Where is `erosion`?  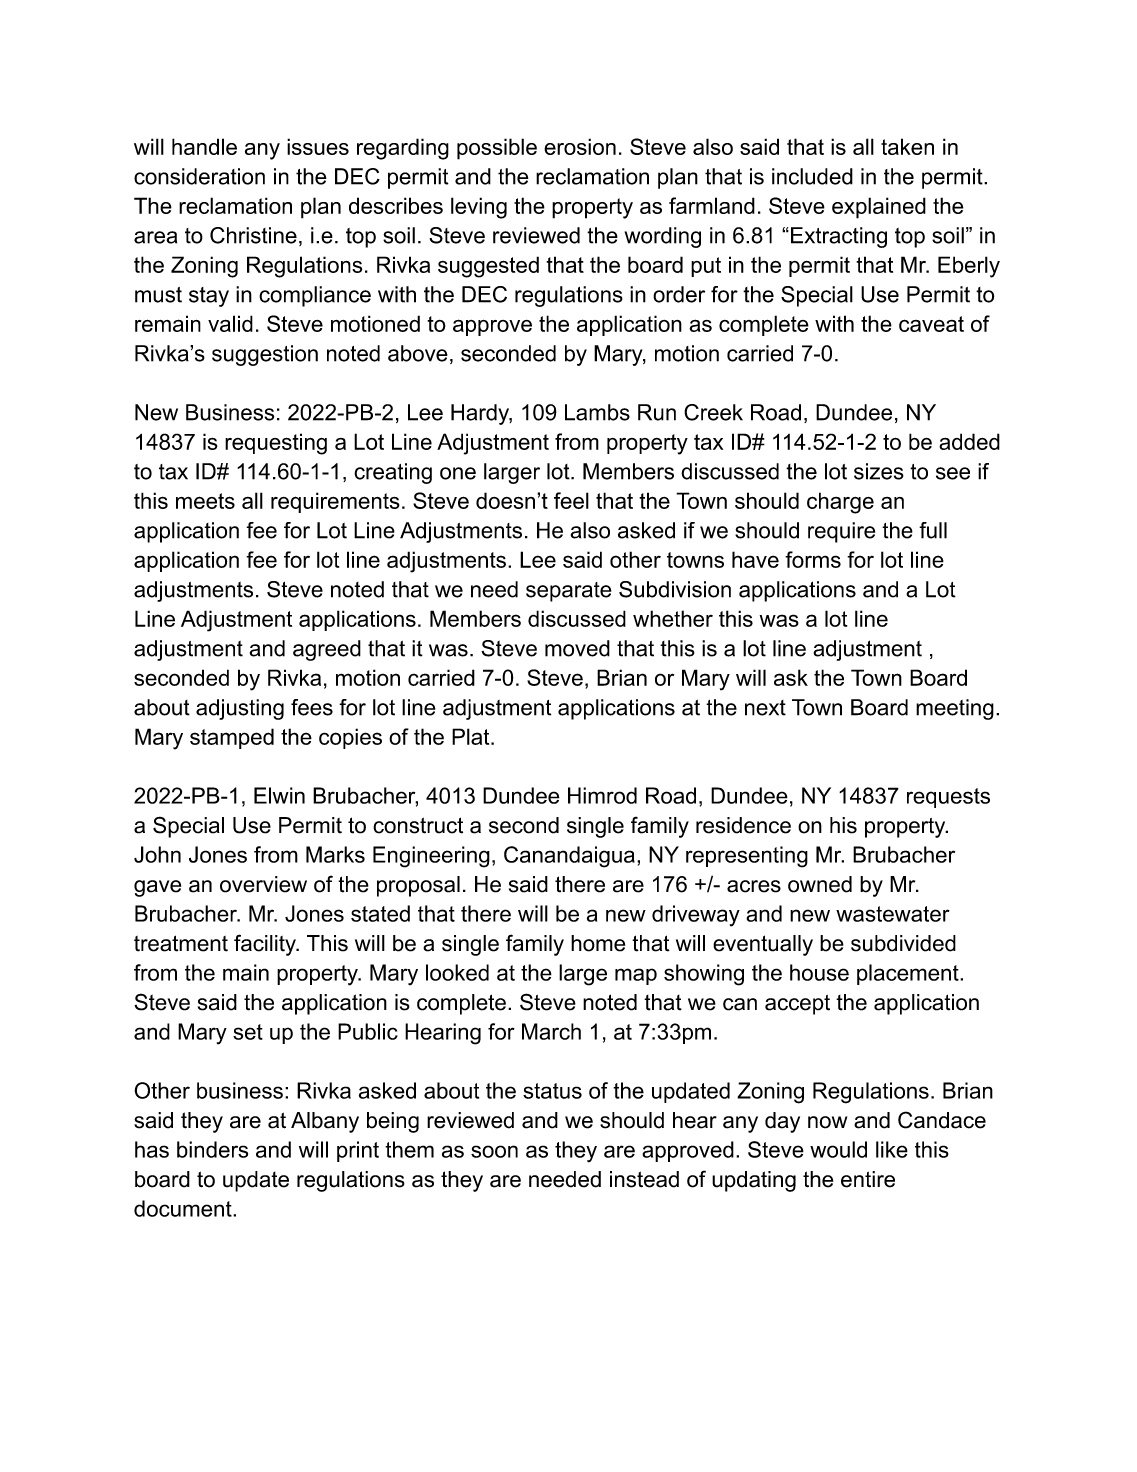 erosion is located at coordinates (580, 146).
